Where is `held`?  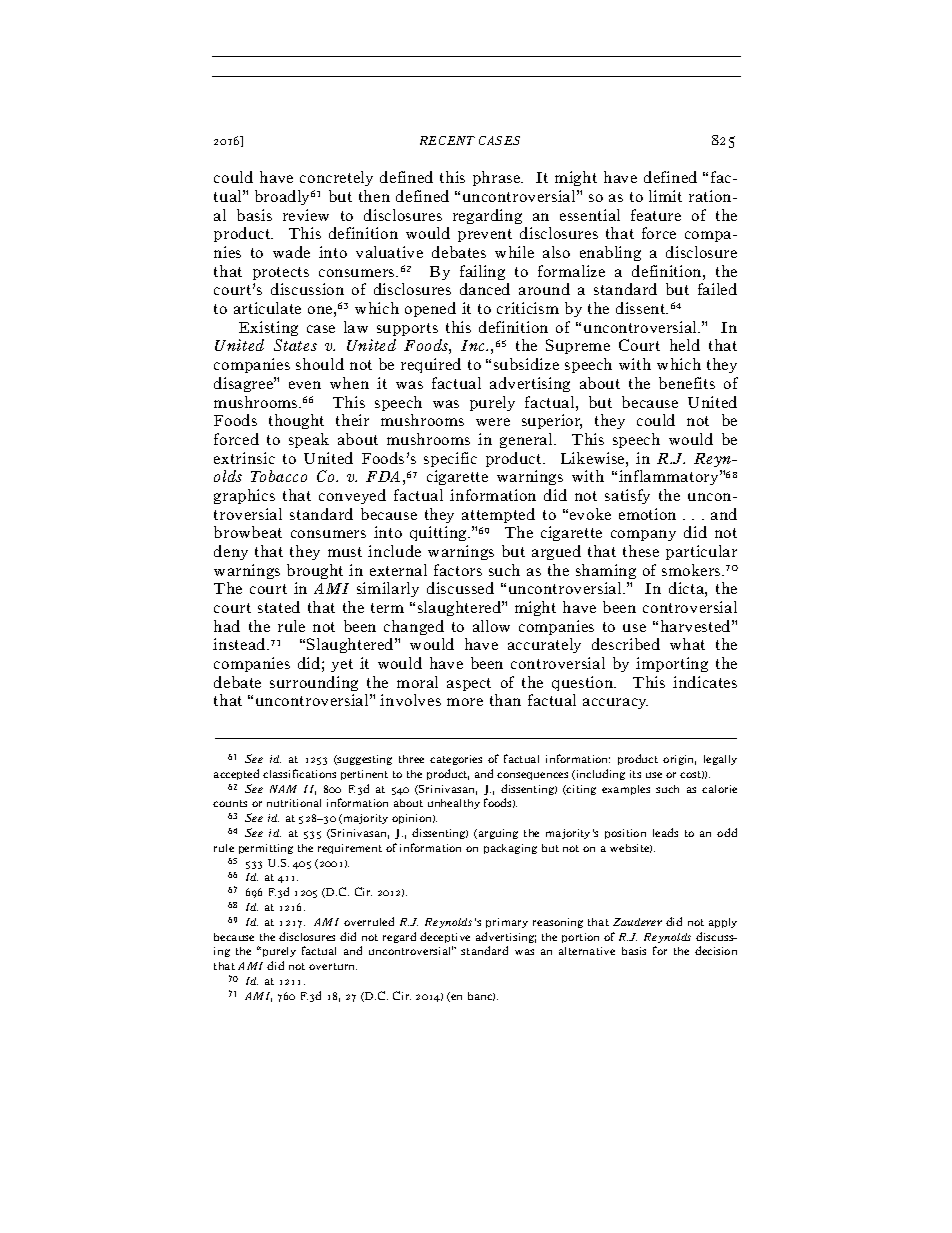 held is located at coordinates (685, 345).
